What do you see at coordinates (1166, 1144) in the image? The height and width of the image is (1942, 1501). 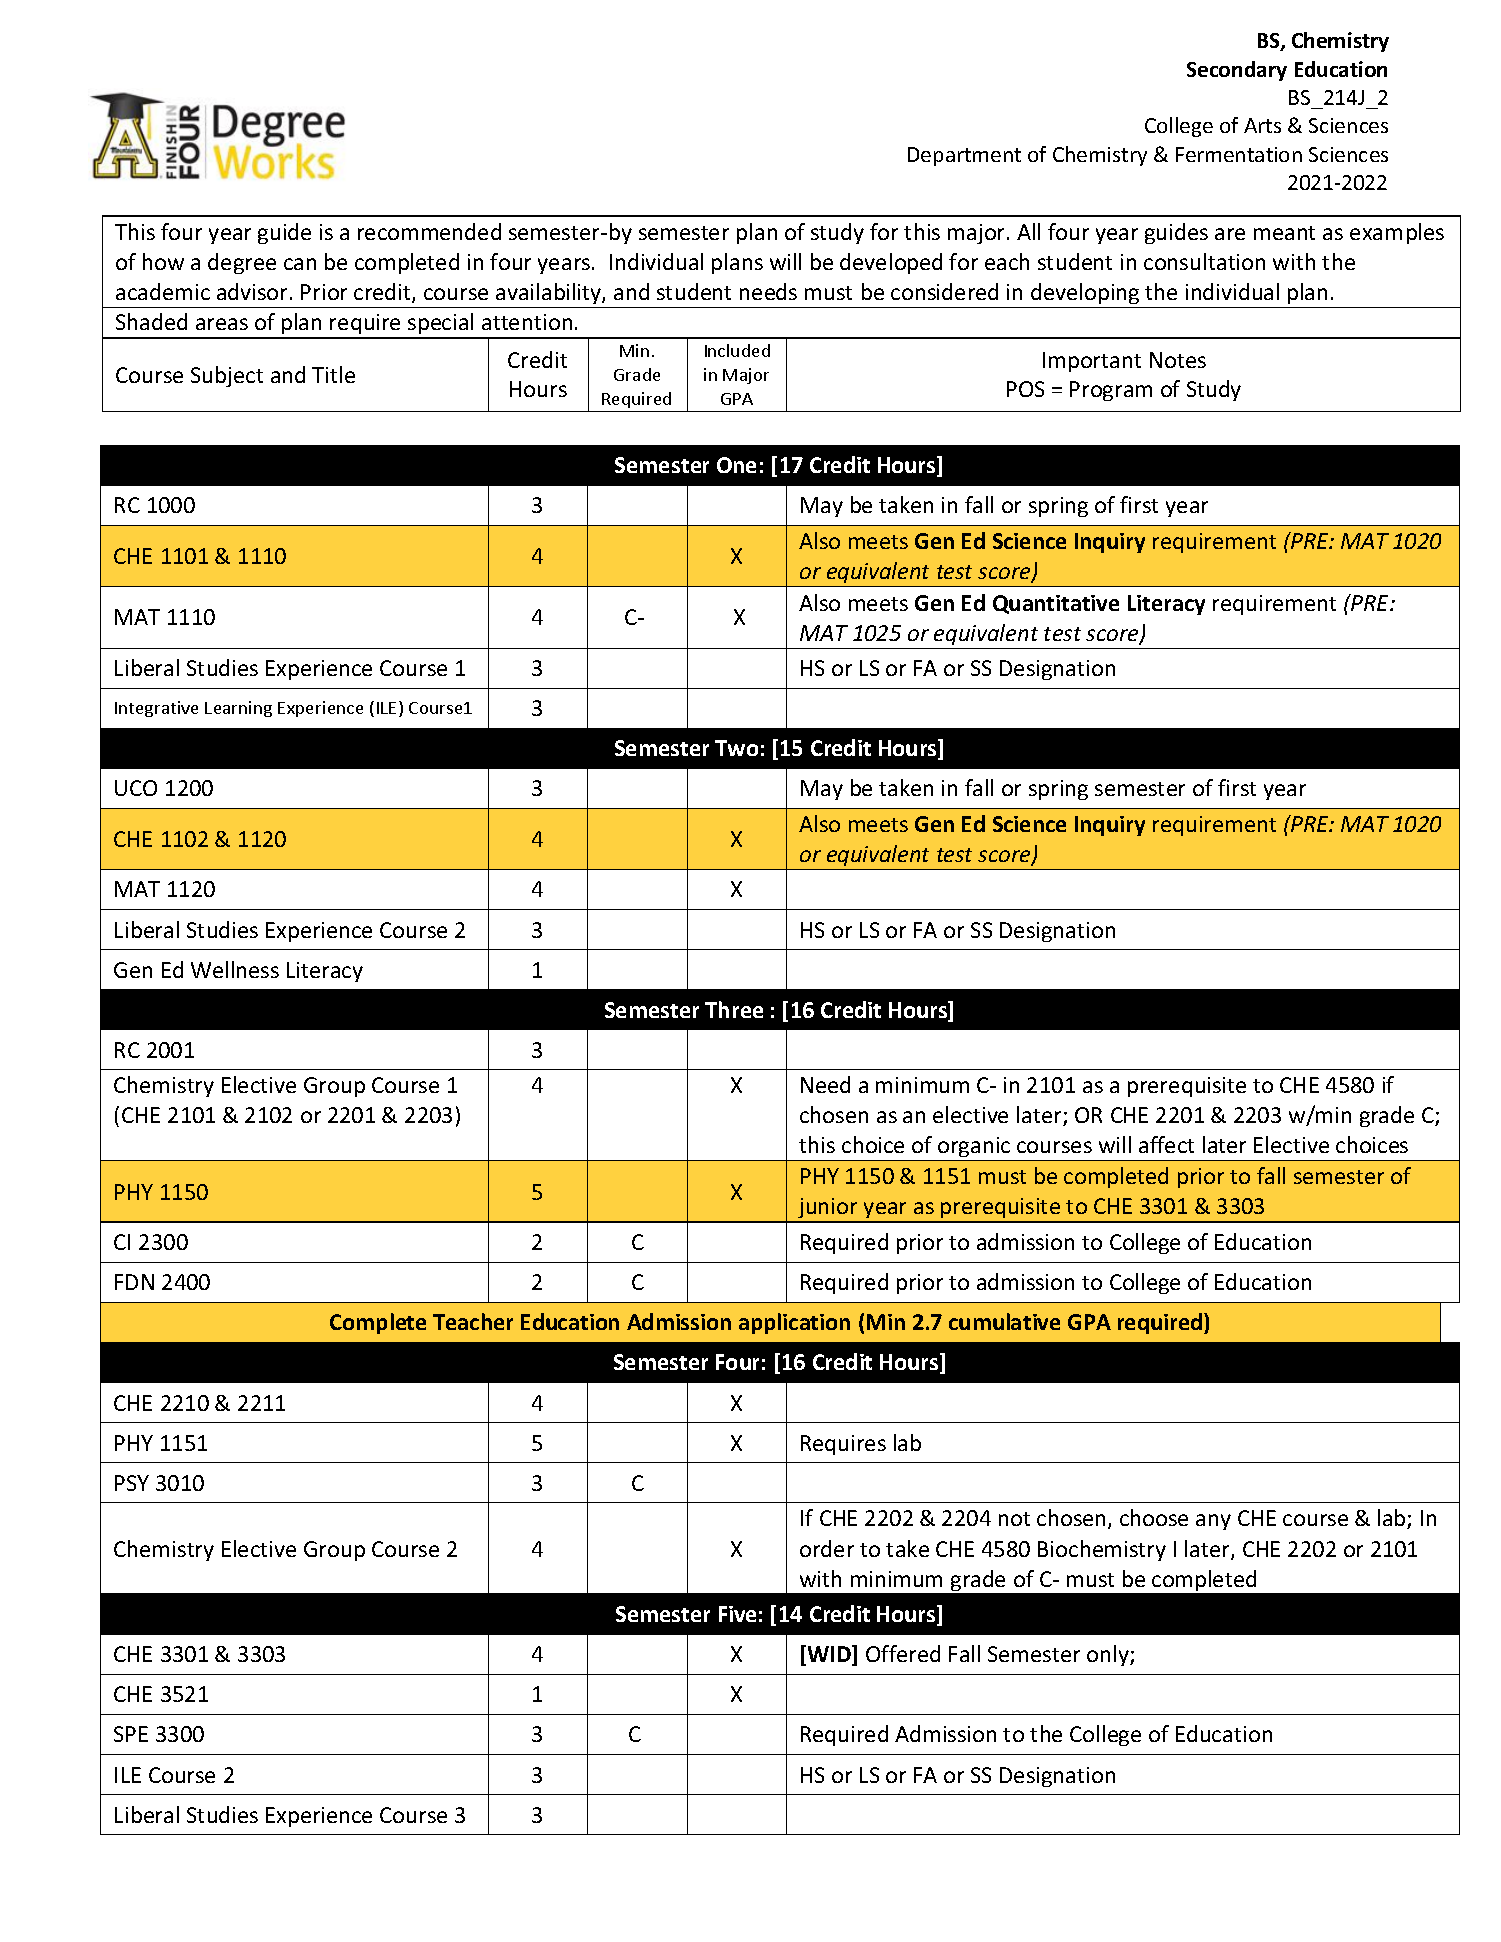 I see `affect` at bounding box center [1166, 1144].
